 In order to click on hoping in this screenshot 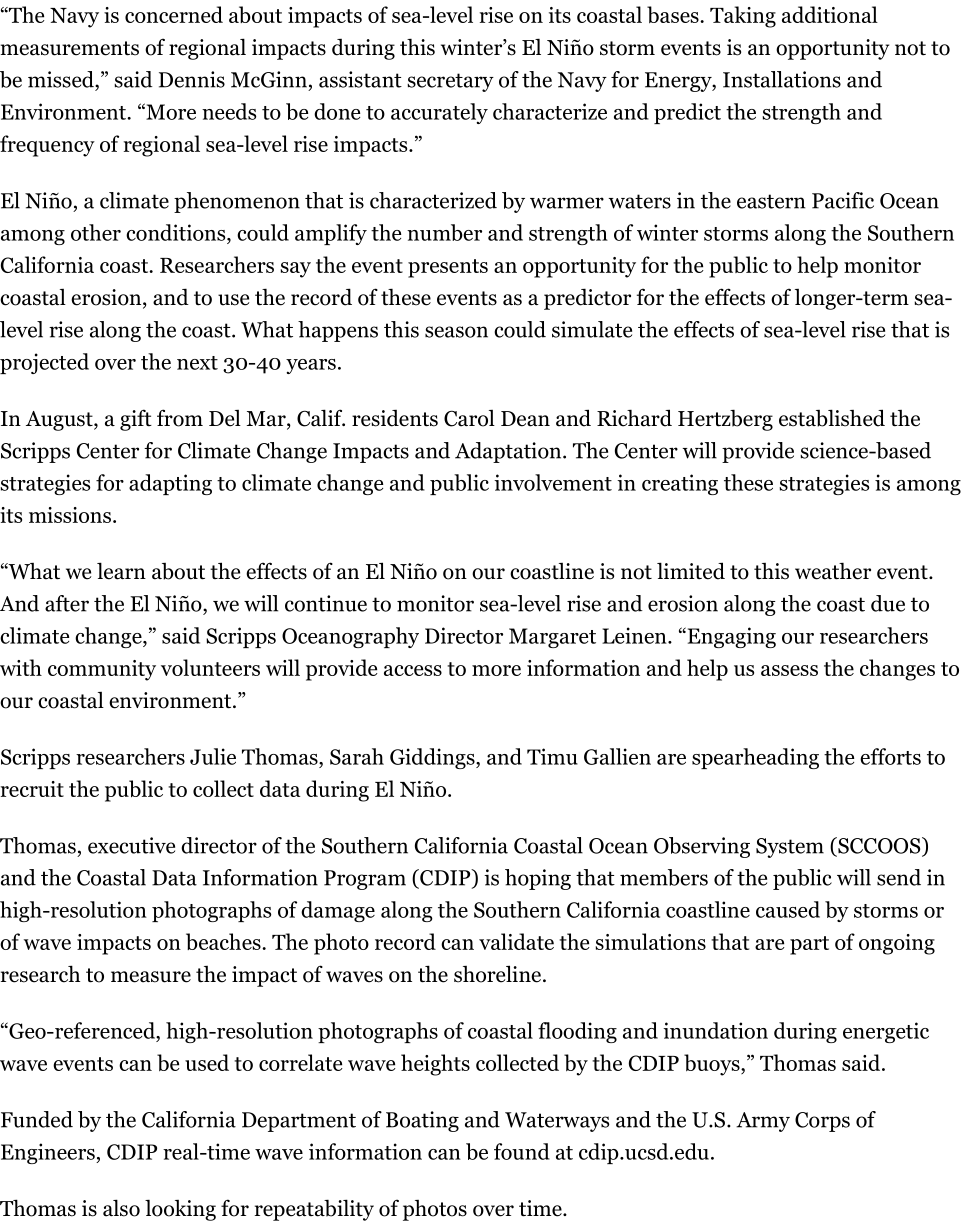, I will do `click(538, 879)`.
